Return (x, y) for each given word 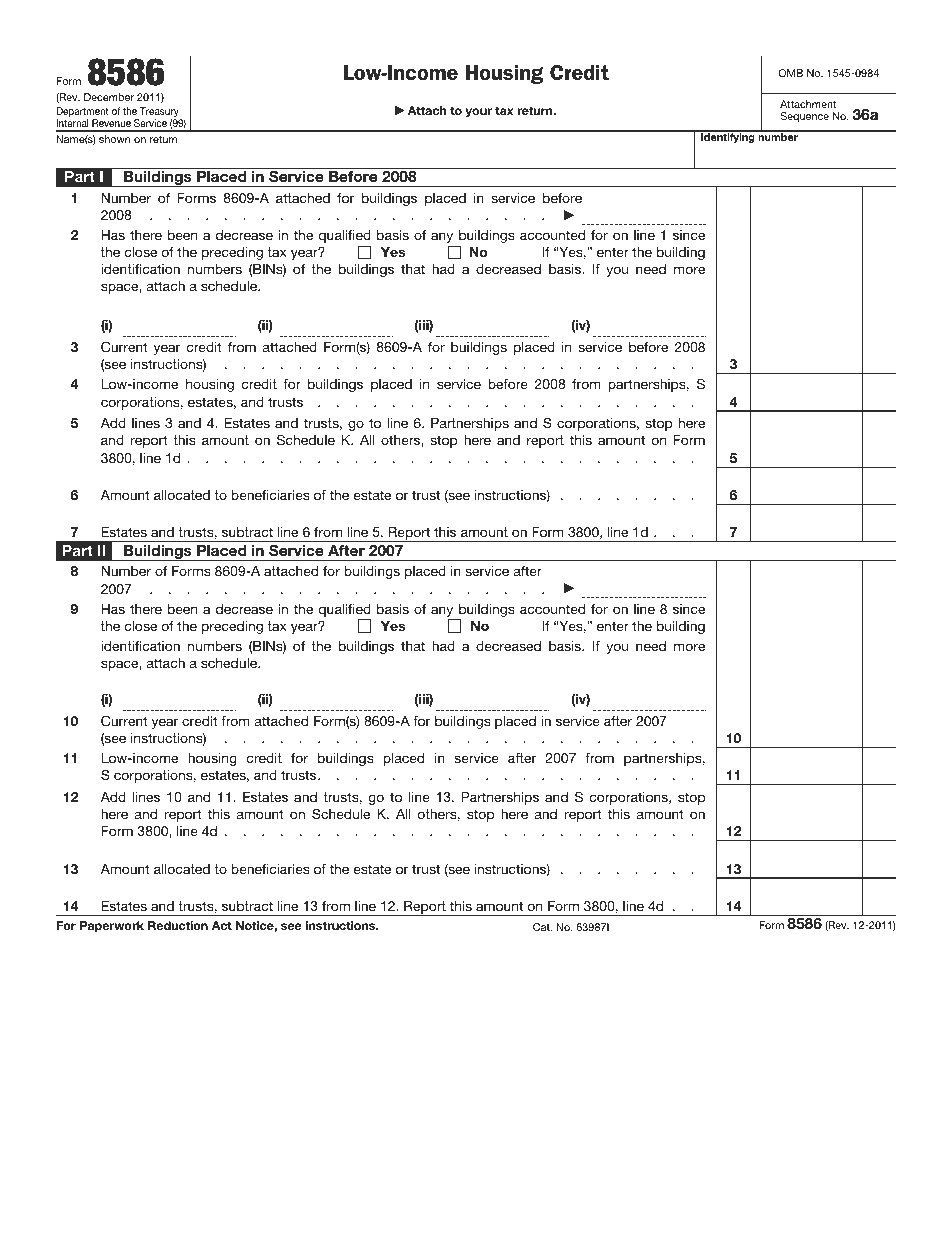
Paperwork (112, 927)
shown (114, 139)
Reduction (178, 925)
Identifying (728, 137)
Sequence (805, 117)
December (109, 97)
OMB (790, 73)
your (478, 113)
